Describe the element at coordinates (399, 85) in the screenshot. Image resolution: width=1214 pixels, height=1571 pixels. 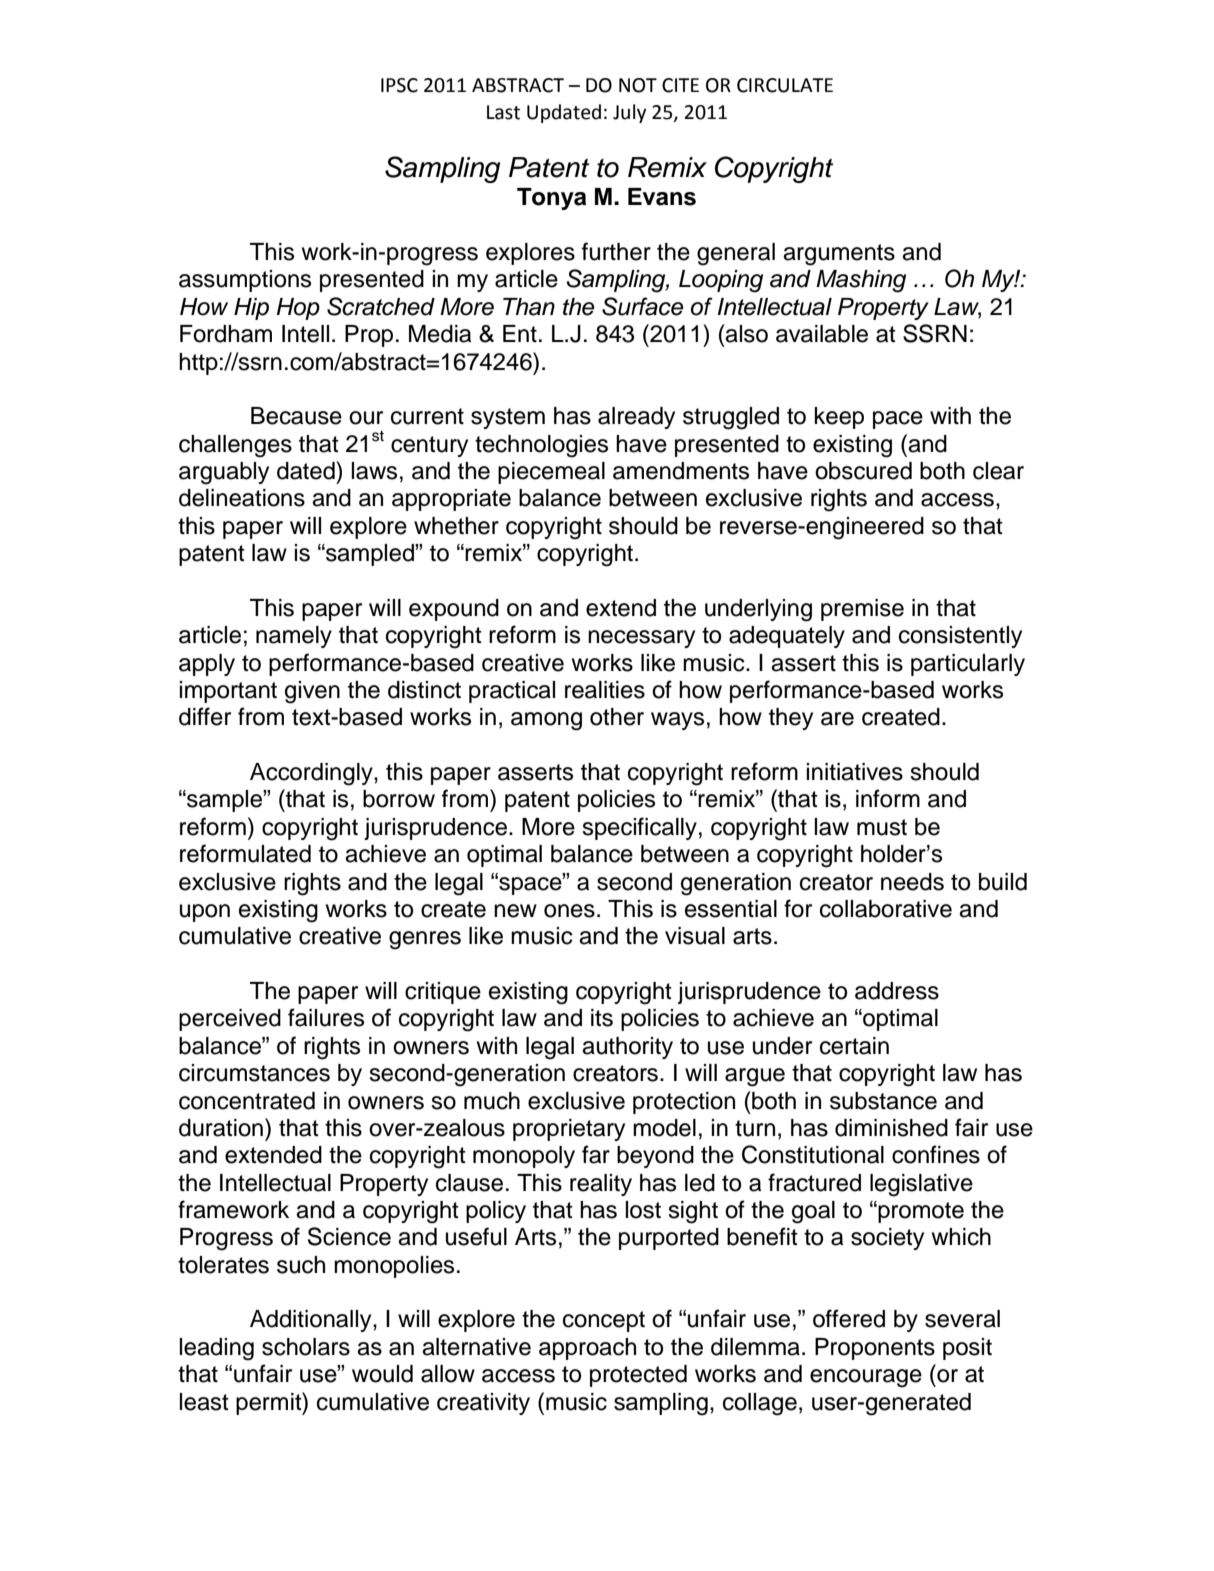
I see `IPSC` at that location.
